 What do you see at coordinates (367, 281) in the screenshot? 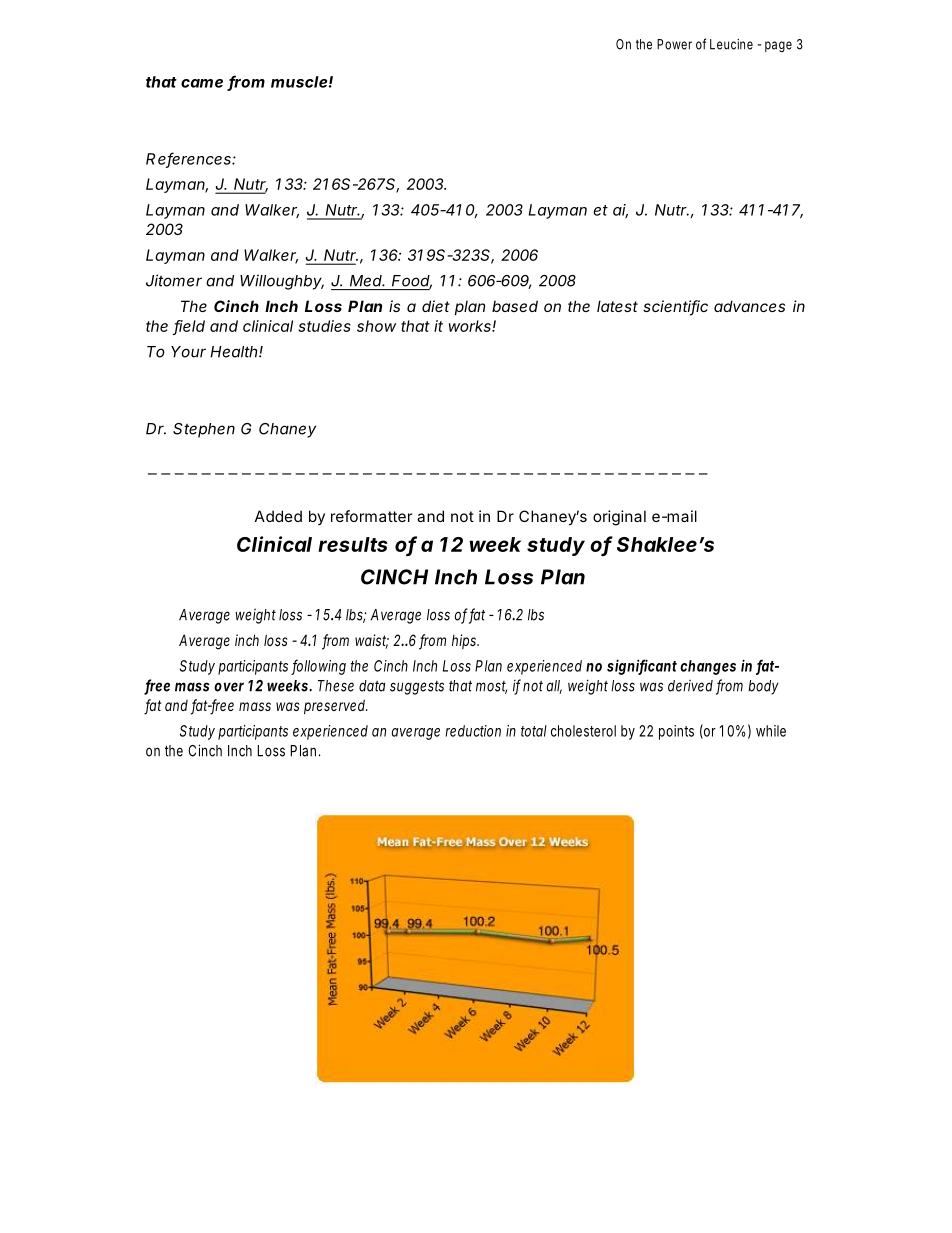
I see `Med` at bounding box center [367, 281].
